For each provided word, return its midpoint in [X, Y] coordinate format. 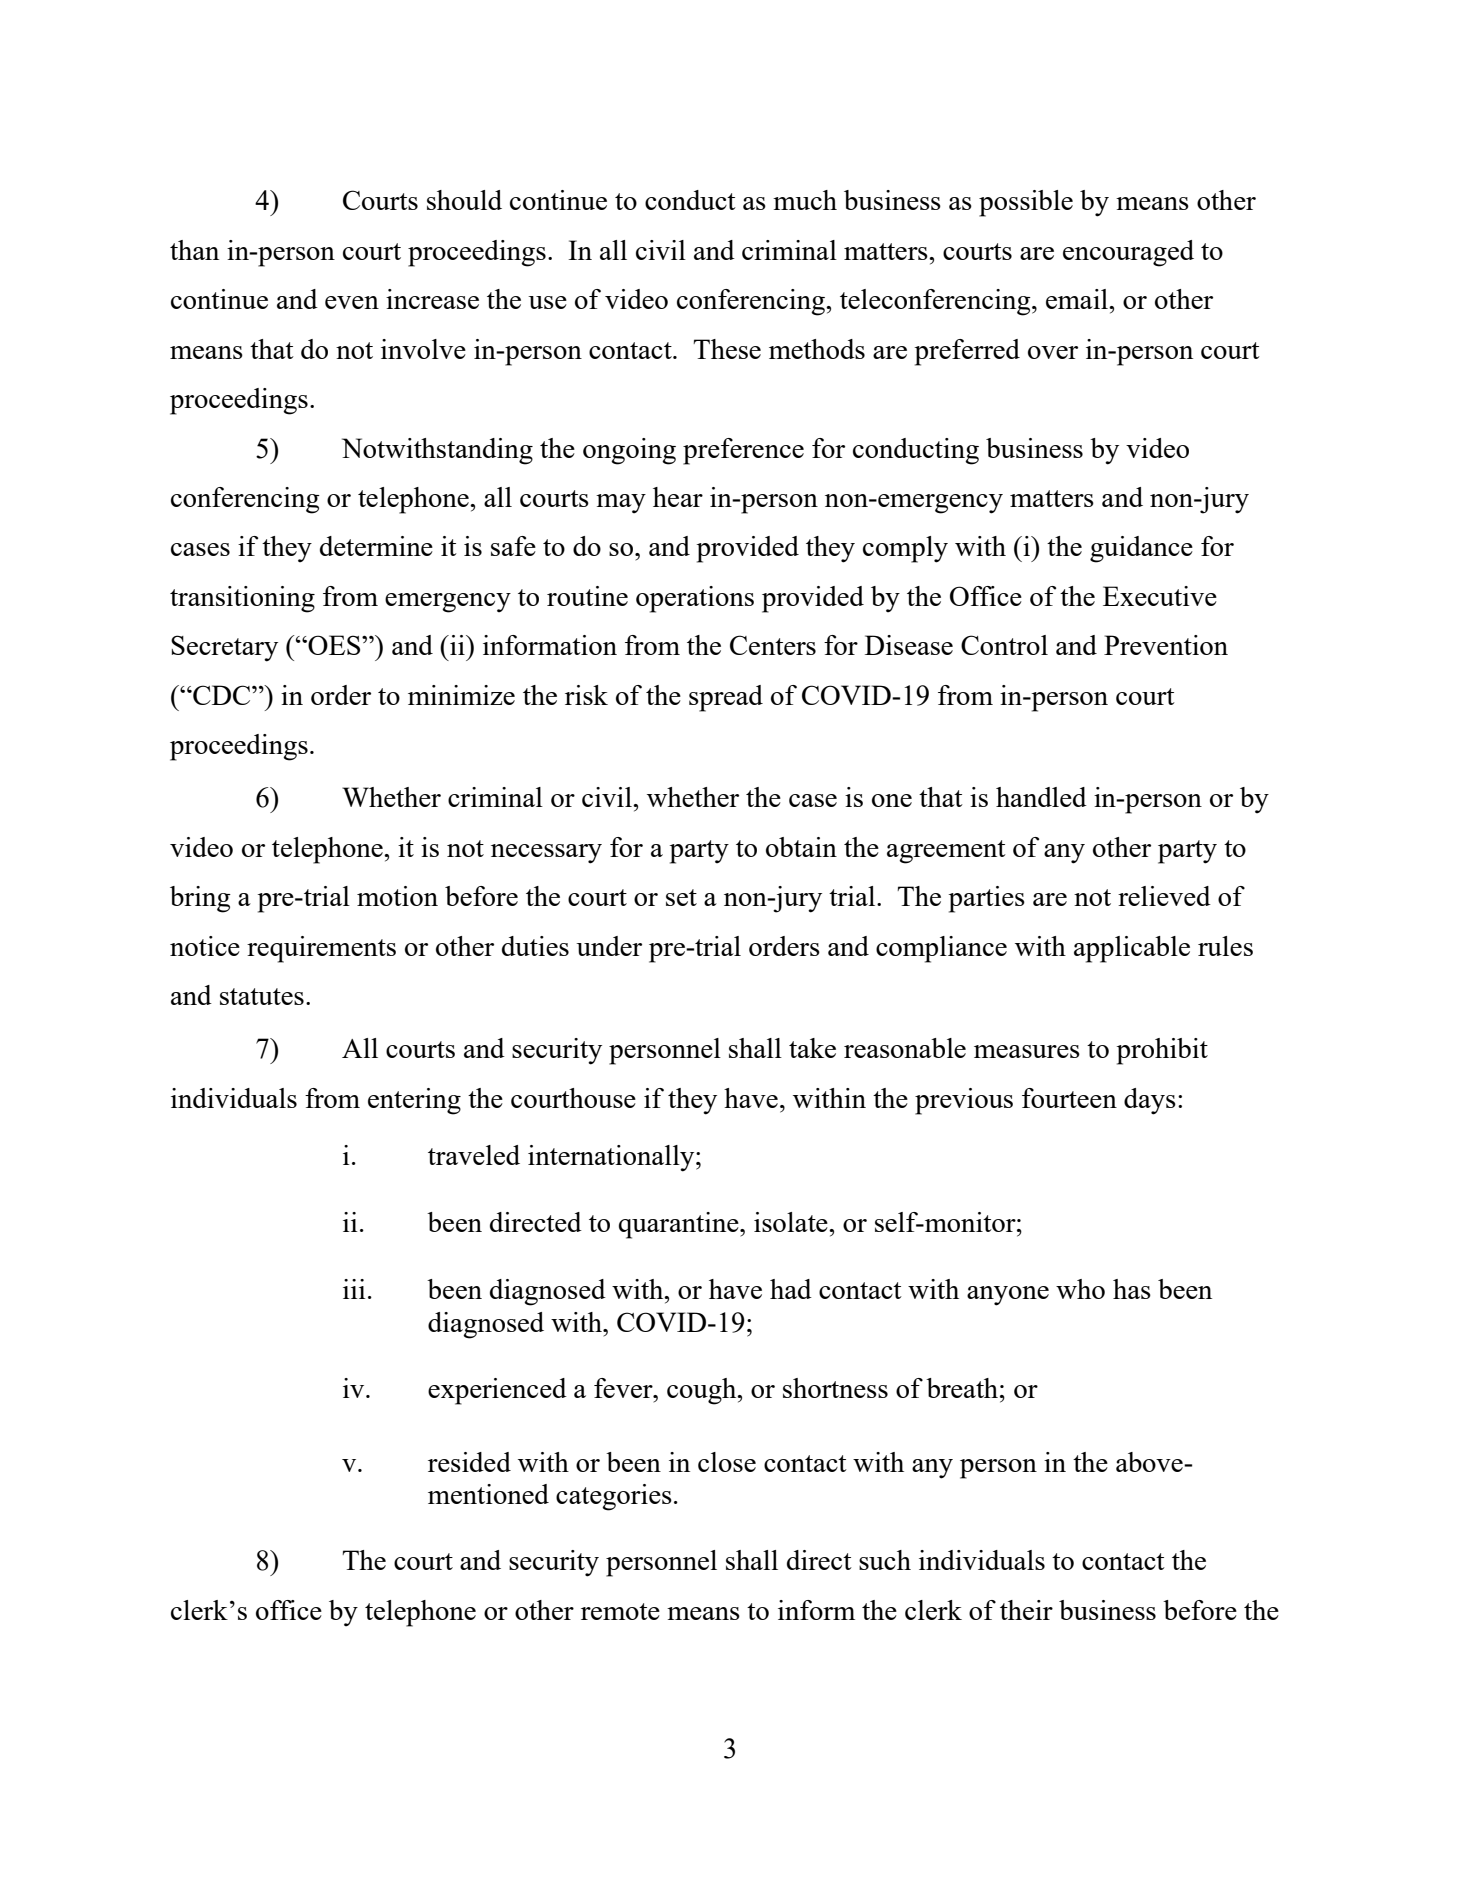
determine [376, 546]
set [681, 897]
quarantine [680, 1225]
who [1080, 1289]
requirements [321, 949]
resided [469, 1462]
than [194, 250]
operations [695, 599]
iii [354, 1289]
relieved [1164, 896]
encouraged [1128, 253]
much [805, 200]
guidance [1141, 549]
